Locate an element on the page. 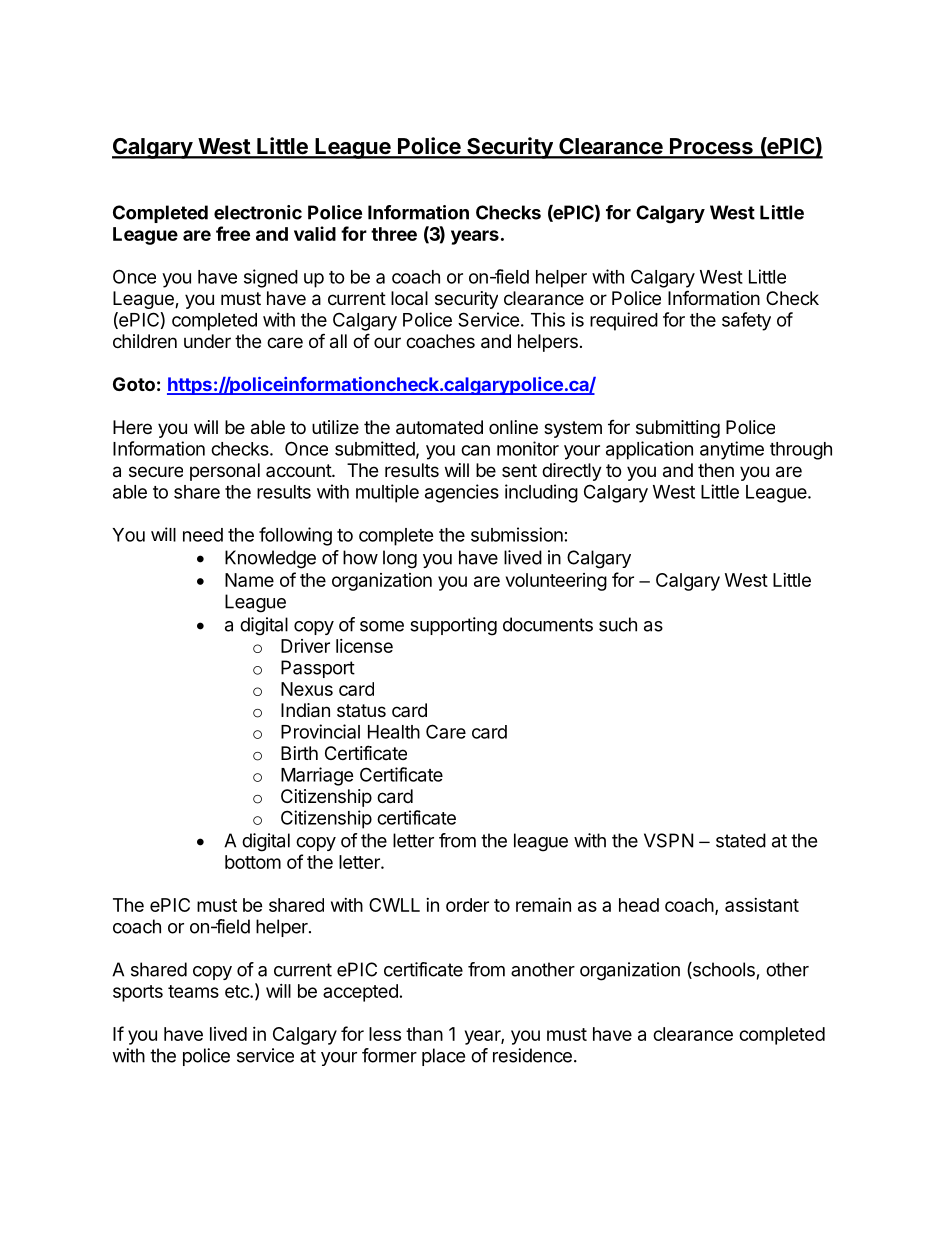 Image resolution: width=952 pixels, height=1233 pixels. free is located at coordinates (233, 233).
